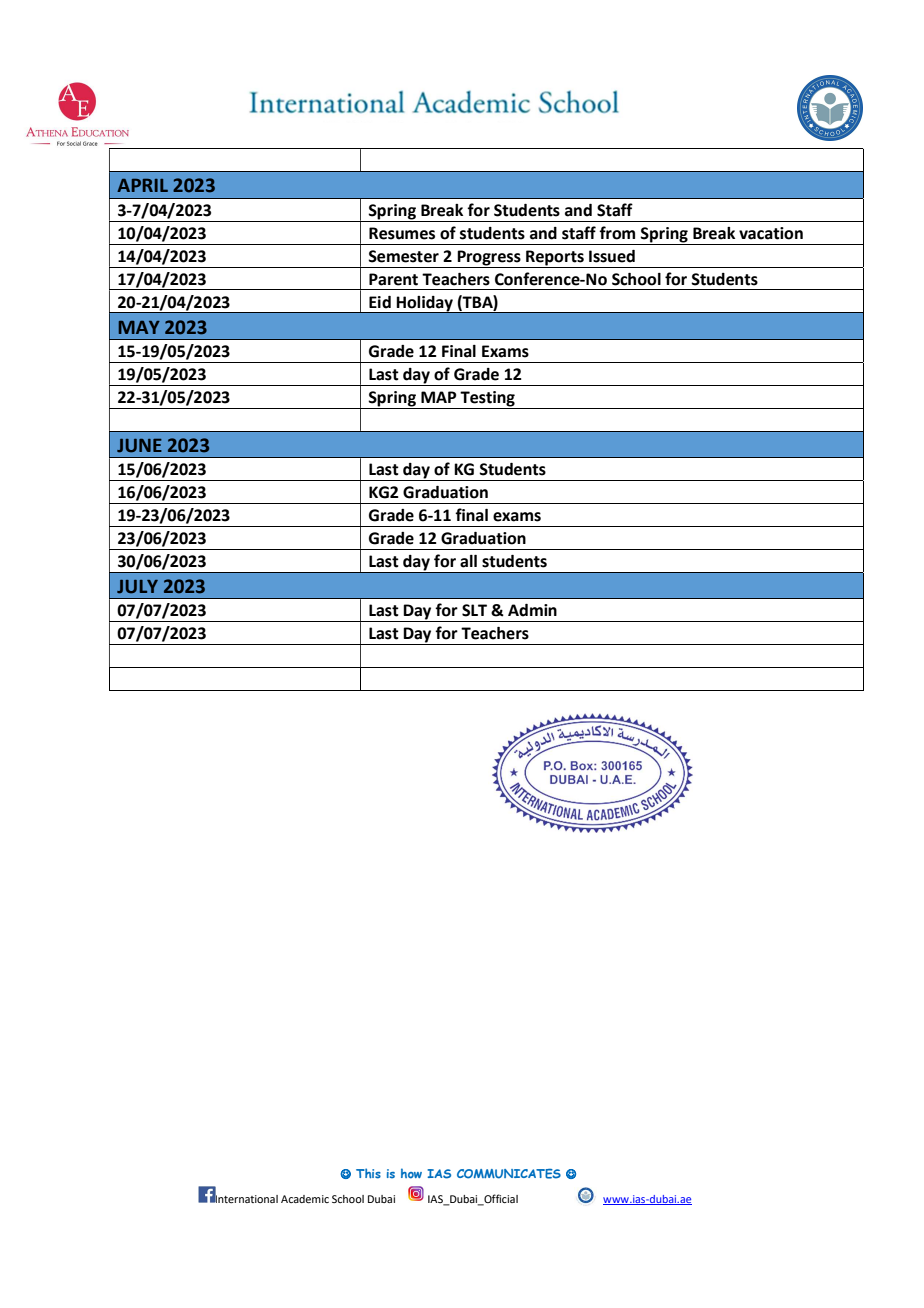 This screenshot has width=924, height=1308. I want to click on vacation, so click(771, 233).
